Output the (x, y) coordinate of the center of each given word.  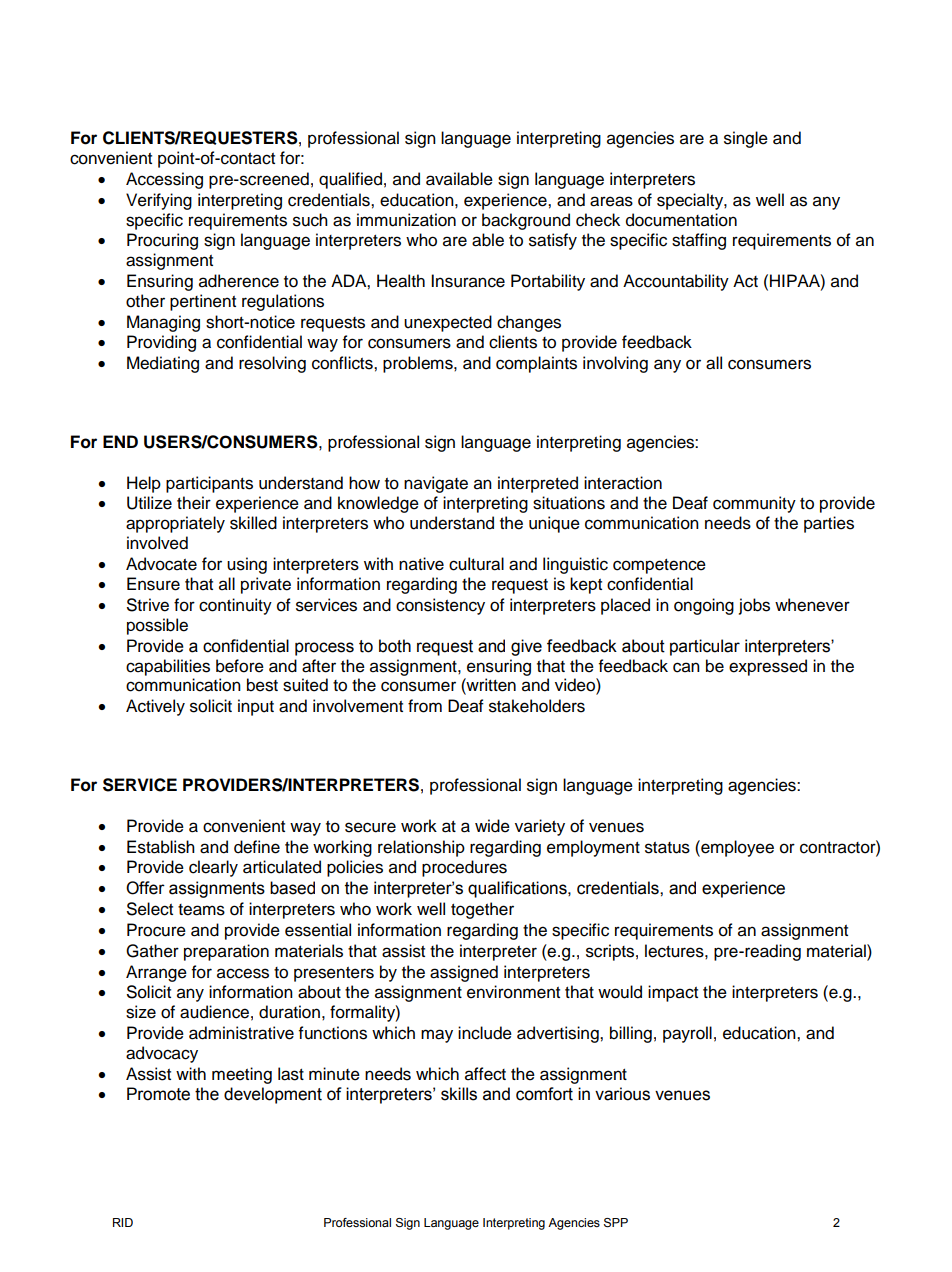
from (425, 706)
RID (123, 1222)
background (526, 221)
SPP (616, 1223)
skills (459, 1094)
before (240, 666)
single (746, 139)
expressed (768, 667)
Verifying (159, 201)
